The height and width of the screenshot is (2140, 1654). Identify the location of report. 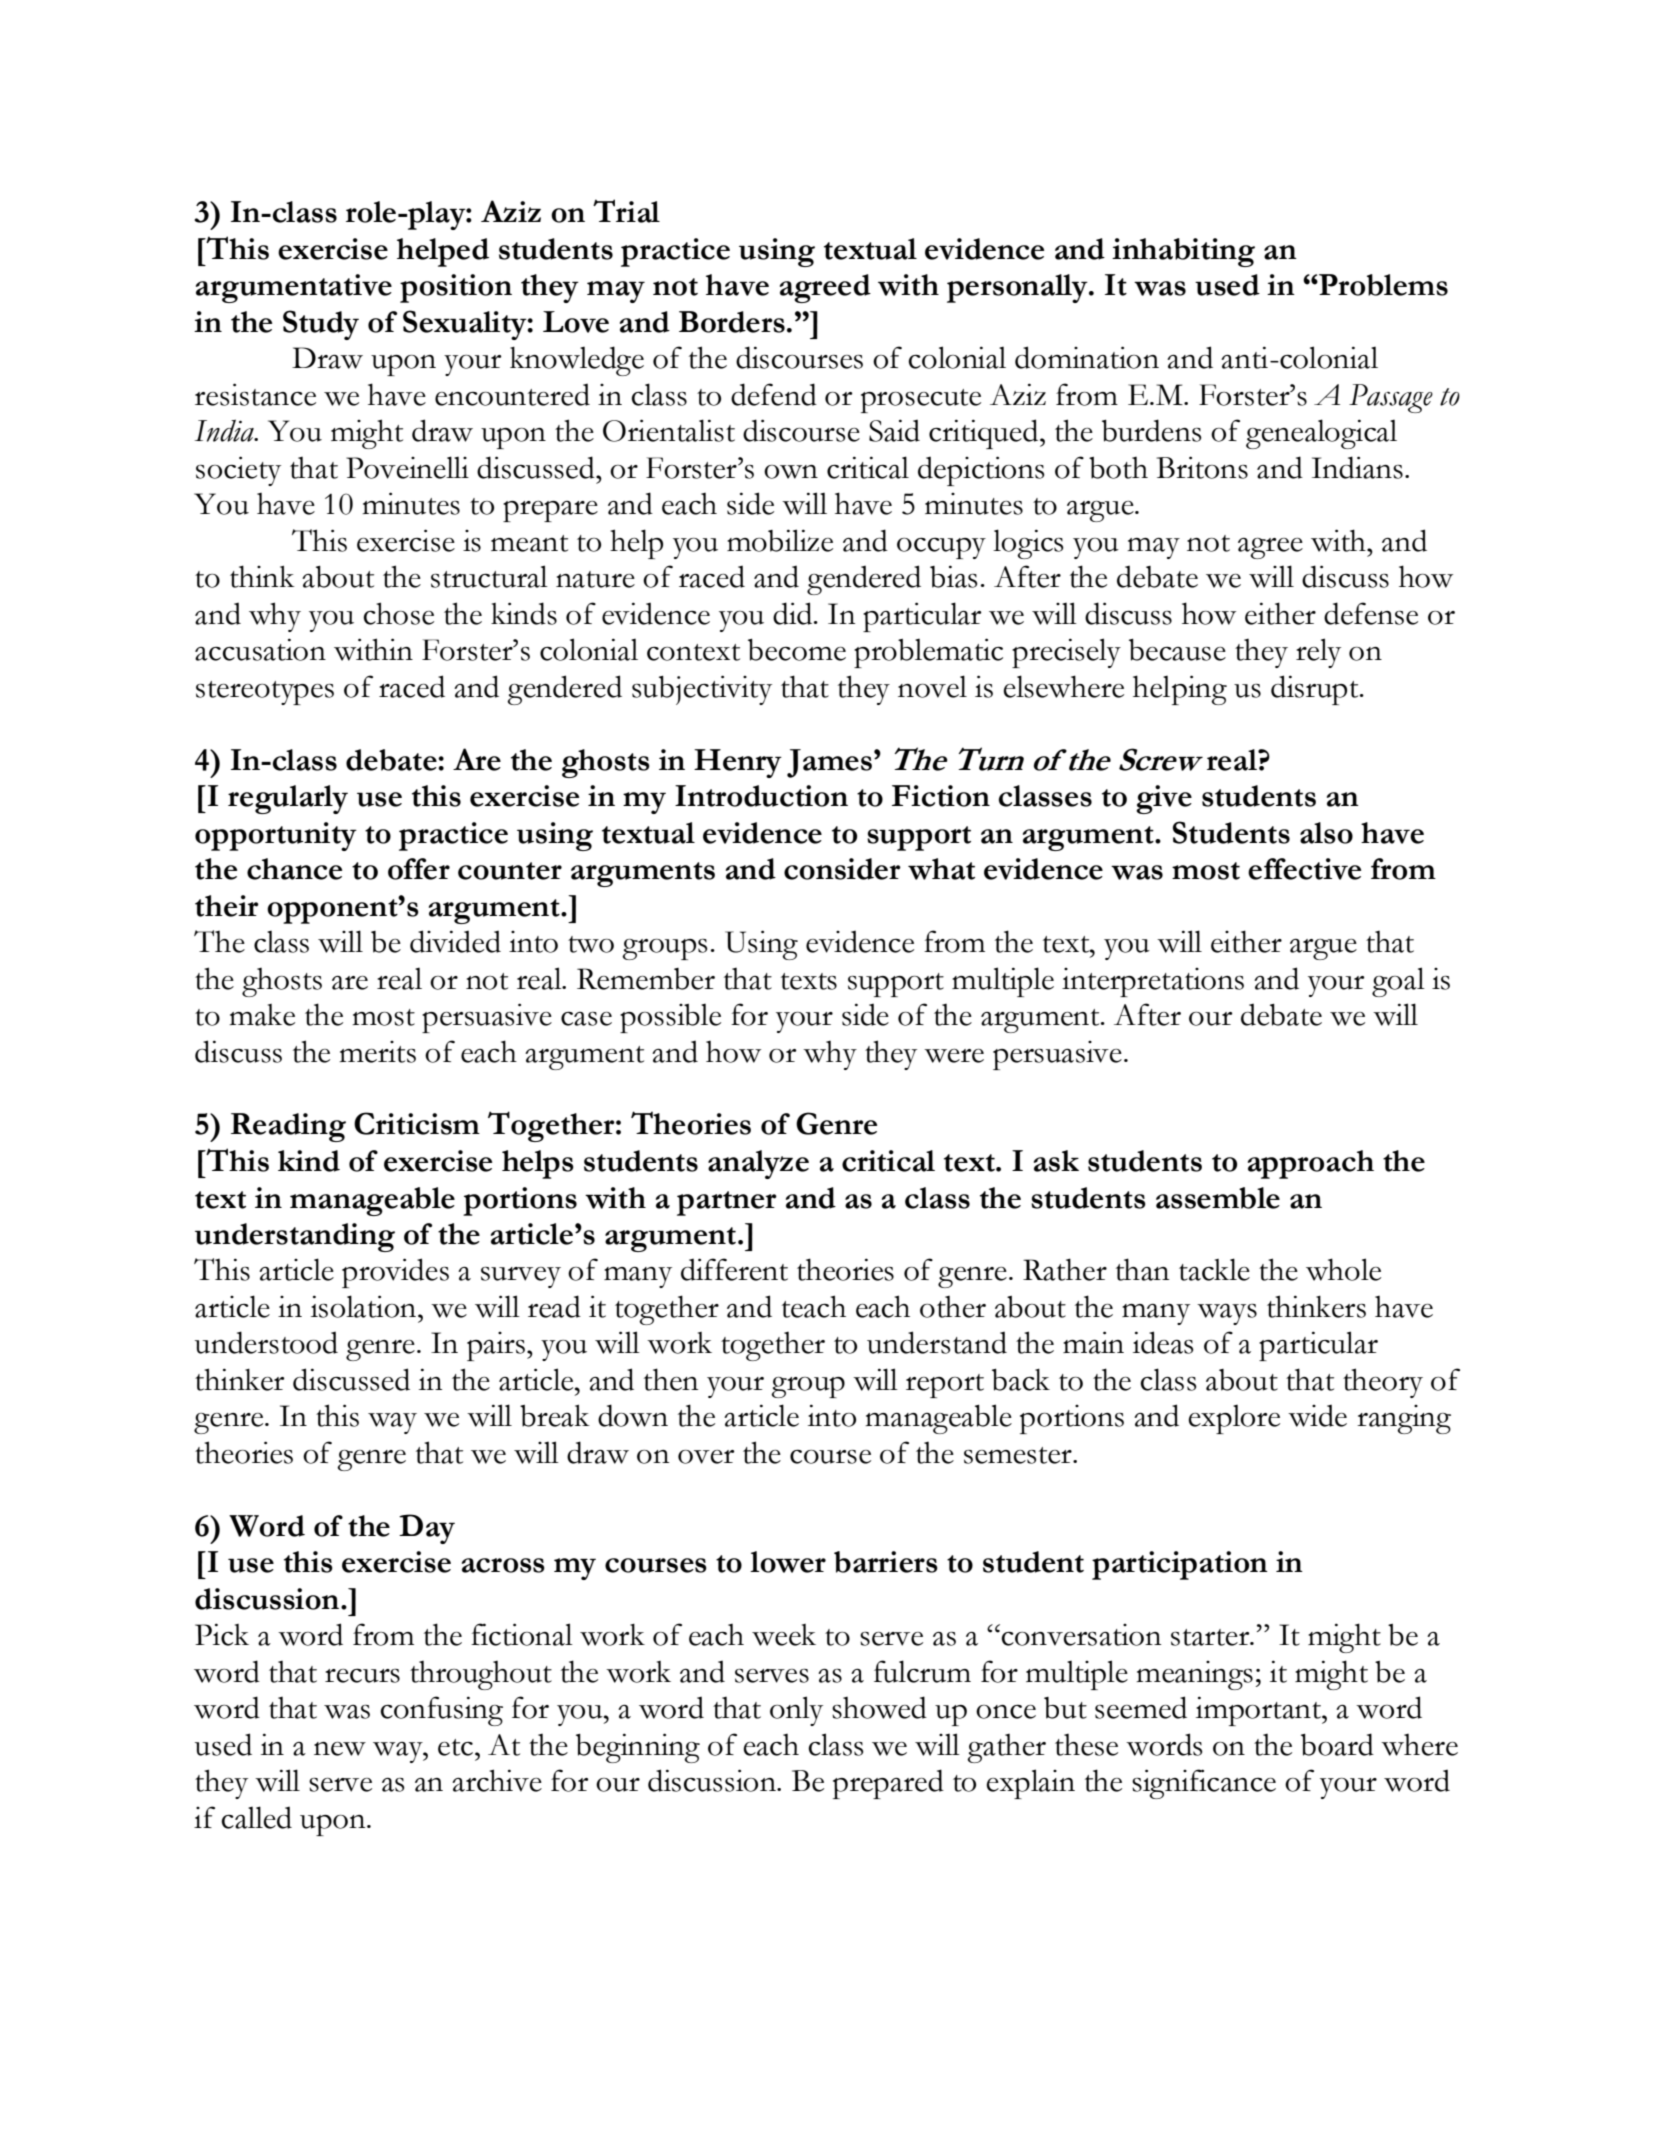
(945, 1386).
